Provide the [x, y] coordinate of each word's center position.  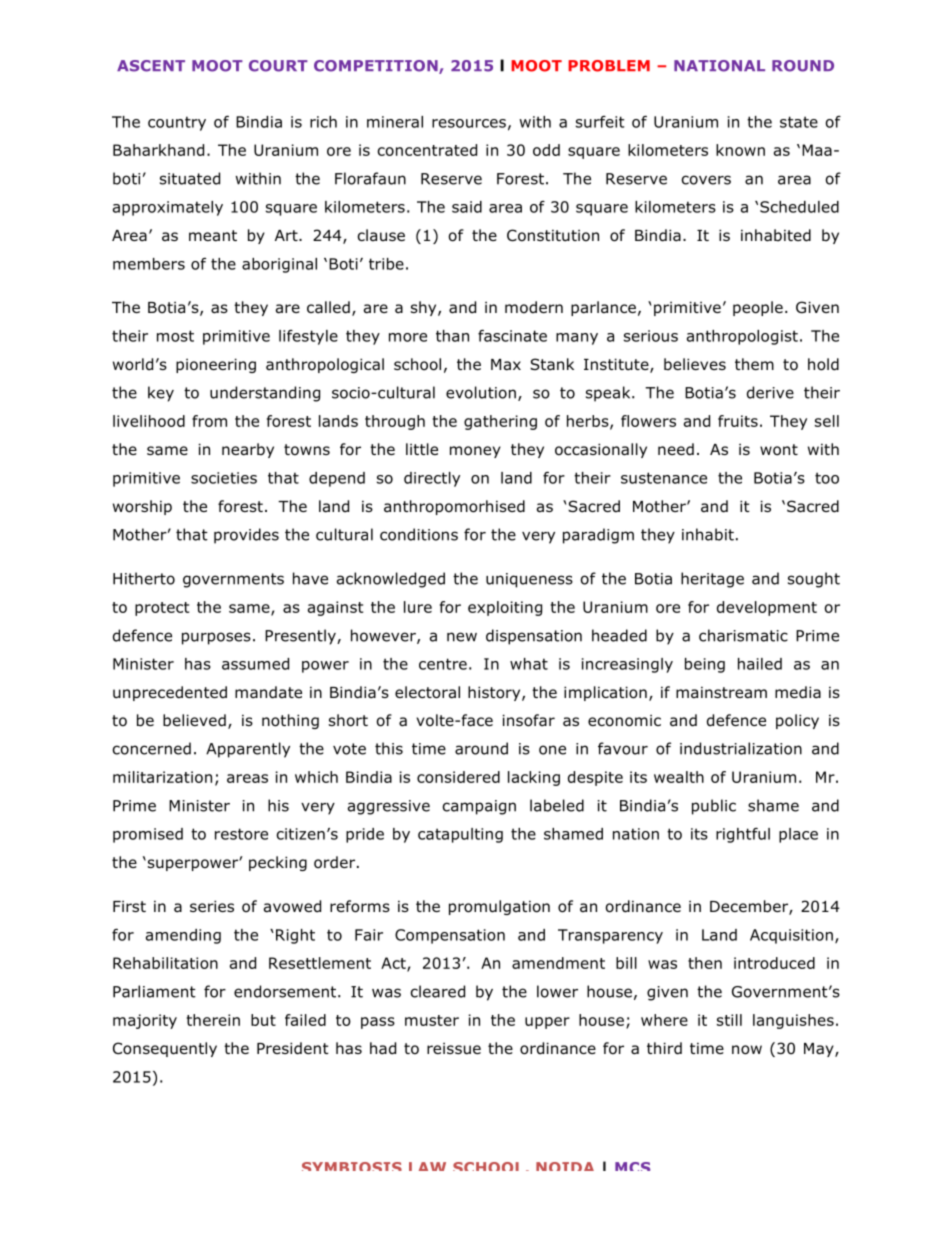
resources [469, 123]
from [209, 421]
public [714, 807]
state [799, 122]
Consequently [165, 1049]
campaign [479, 807]
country [177, 123]
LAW [427, 1166]
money [475, 452]
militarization [162, 777]
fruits [738, 421]
